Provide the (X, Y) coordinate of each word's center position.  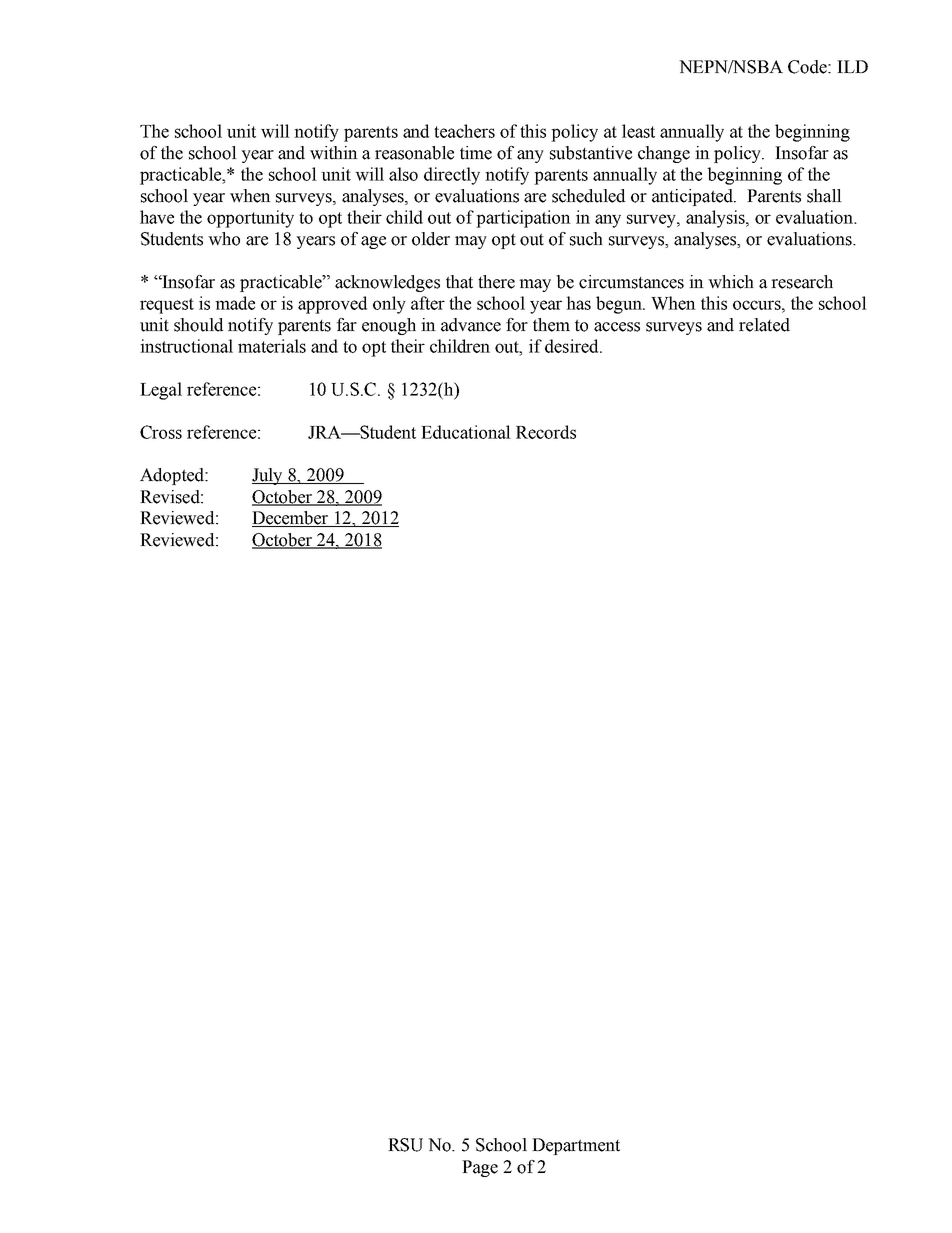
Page (480, 1168)
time (476, 153)
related (764, 325)
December (291, 519)
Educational (466, 432)
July (268, 476)
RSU (405, 1145)
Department (576, 1146)
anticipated (694, 197)
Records (546, 432)
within (334, 153)
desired (573, 346)
